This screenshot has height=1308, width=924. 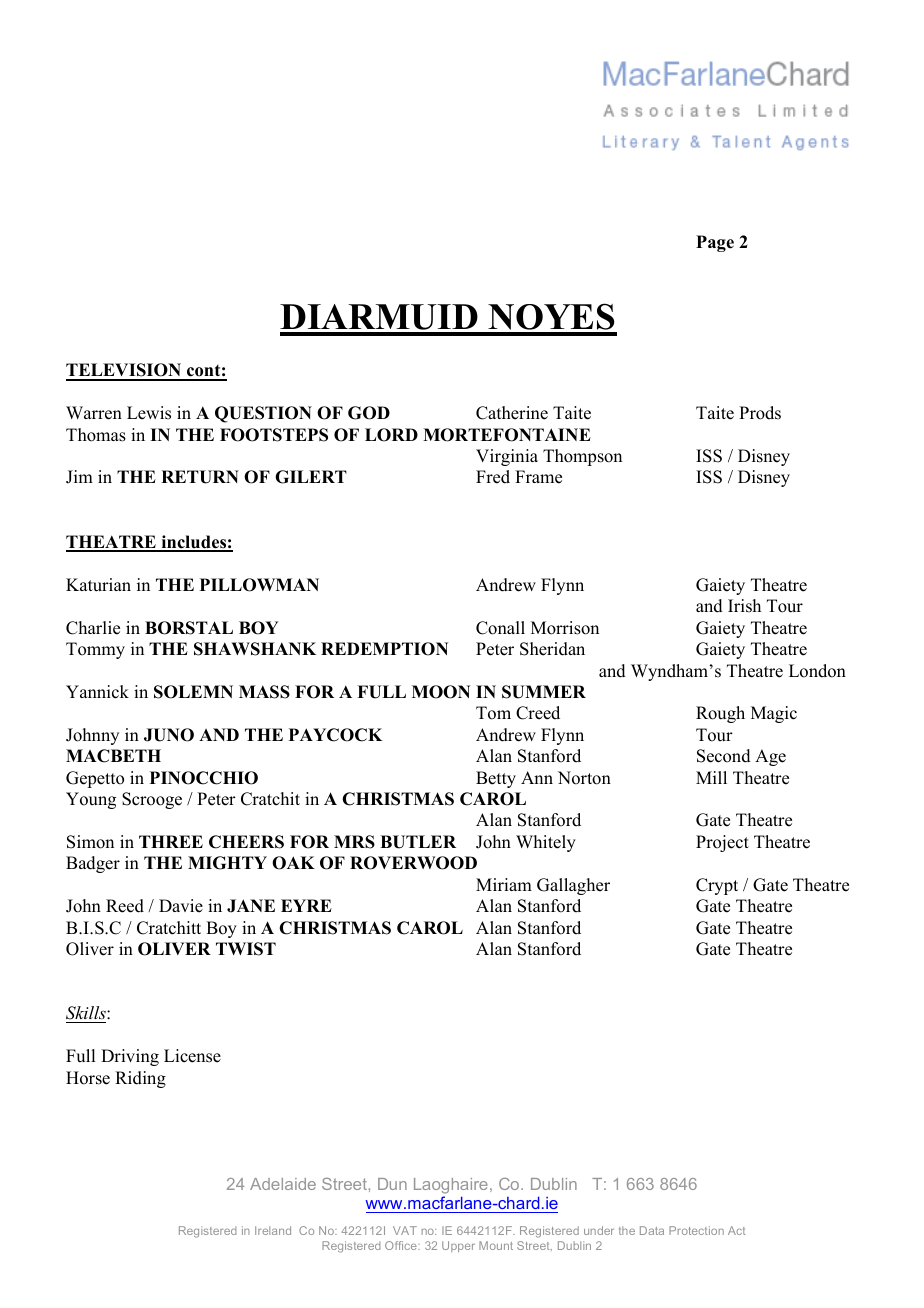 What do you see at coordinates (125, 371) in the screenshot?
I see `TELEVISION` at bounding box center [125, 371].
